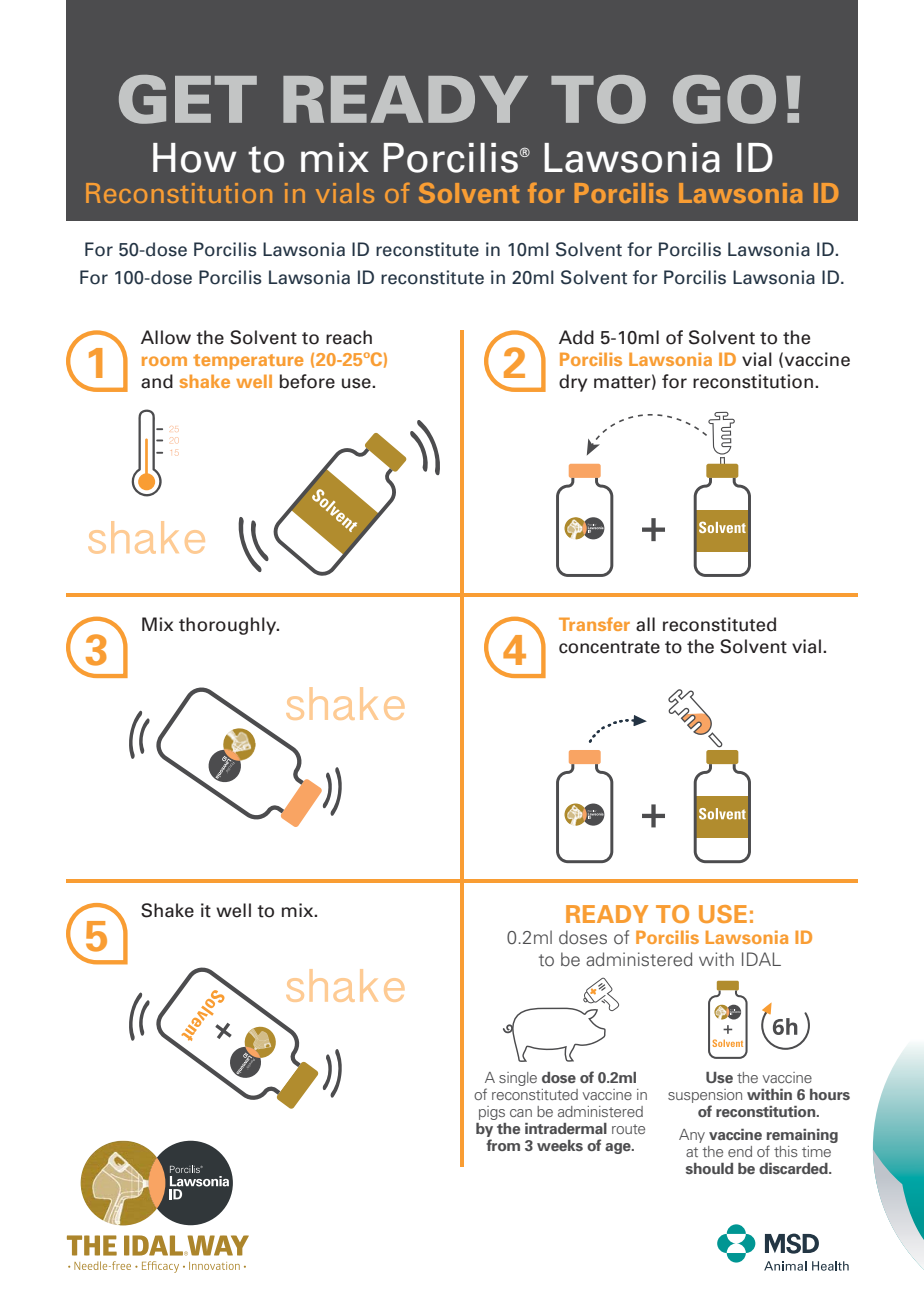  I want to click on How, so click(195, 158).
